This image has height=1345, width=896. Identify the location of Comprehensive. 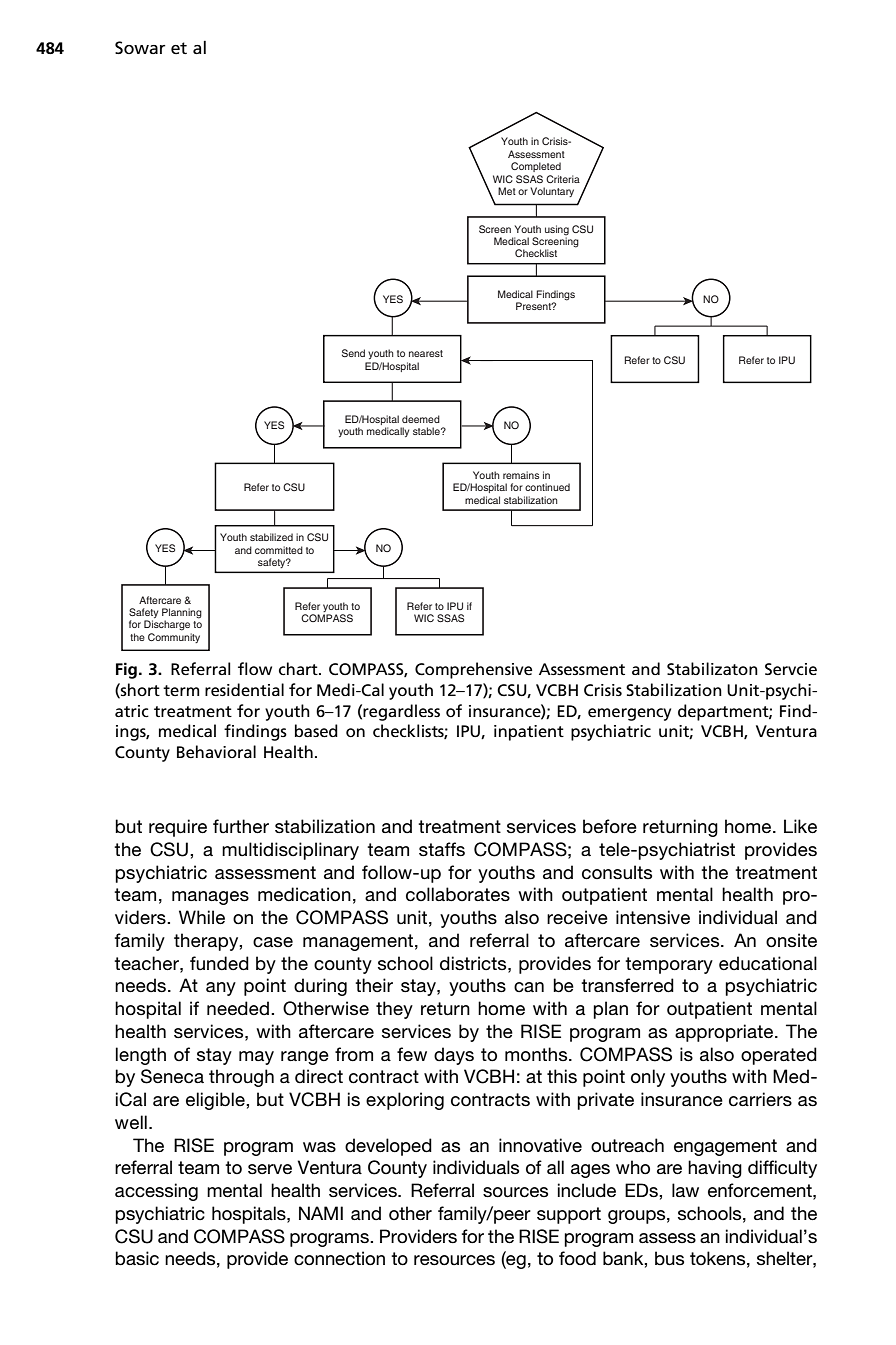
(474, 670).
